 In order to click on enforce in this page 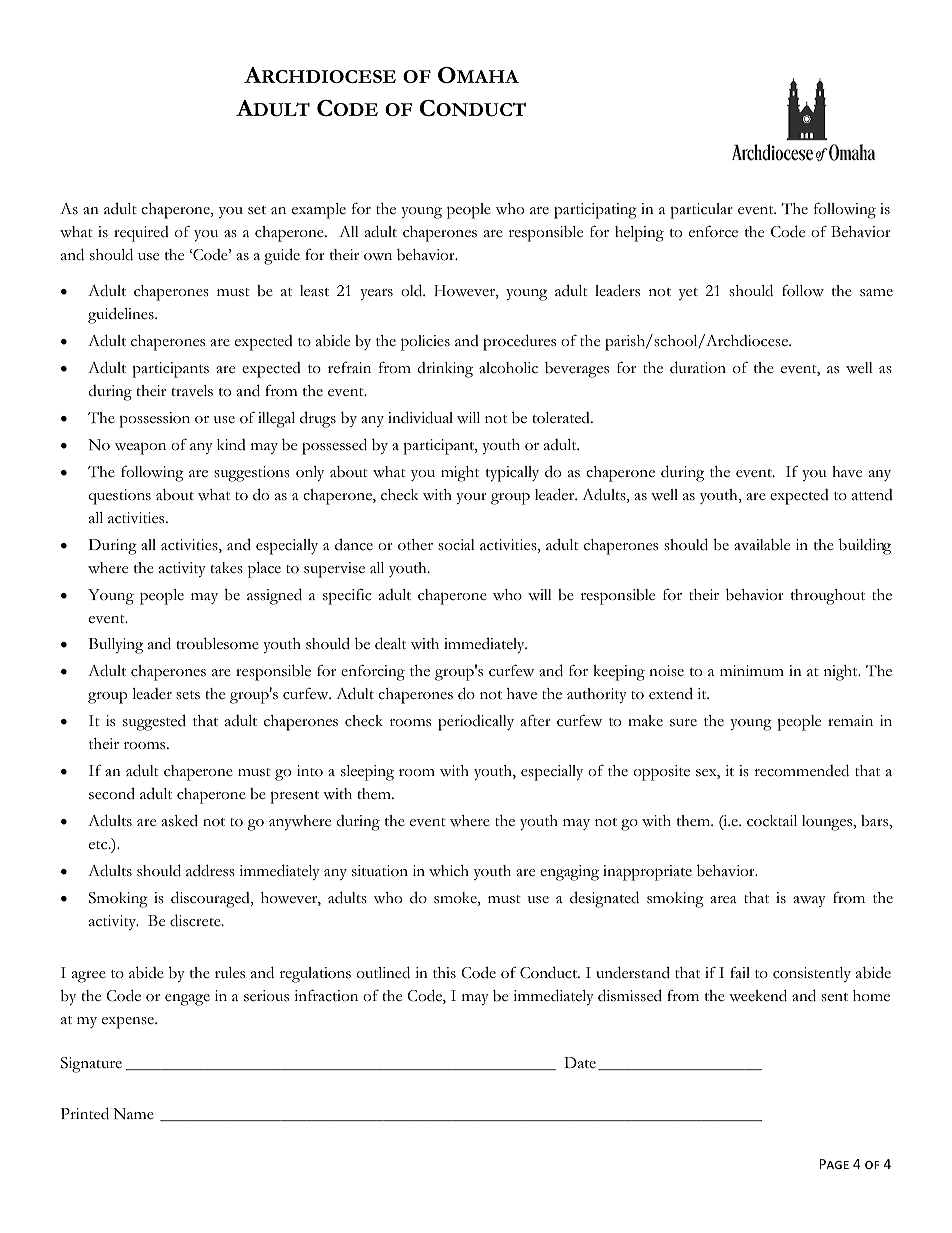, I will do `click(713, 231)`.
